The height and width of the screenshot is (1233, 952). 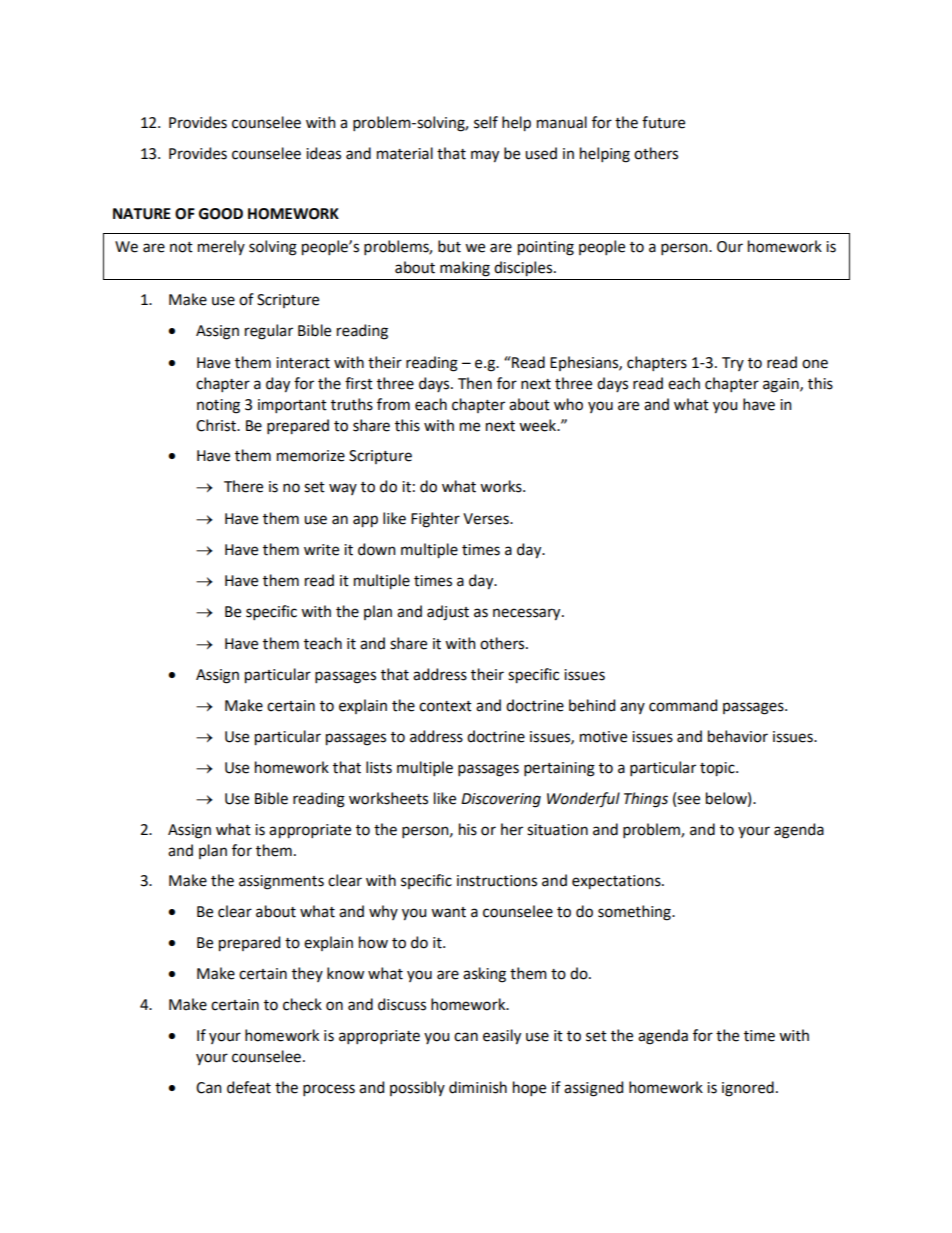 I want to click on Christ, so click(x=217, y=425).
